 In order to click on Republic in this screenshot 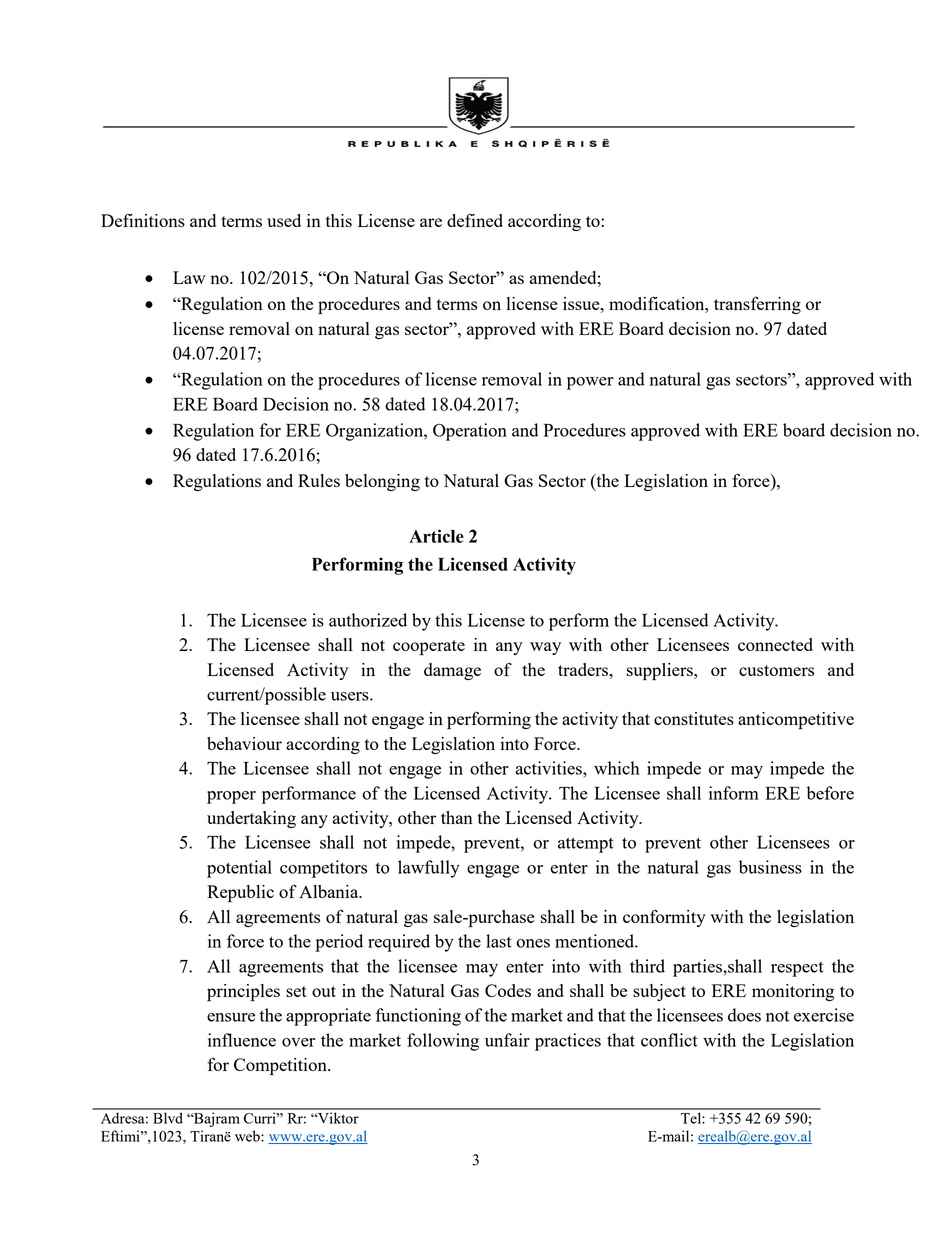, I will do `click(240, 894)`.
